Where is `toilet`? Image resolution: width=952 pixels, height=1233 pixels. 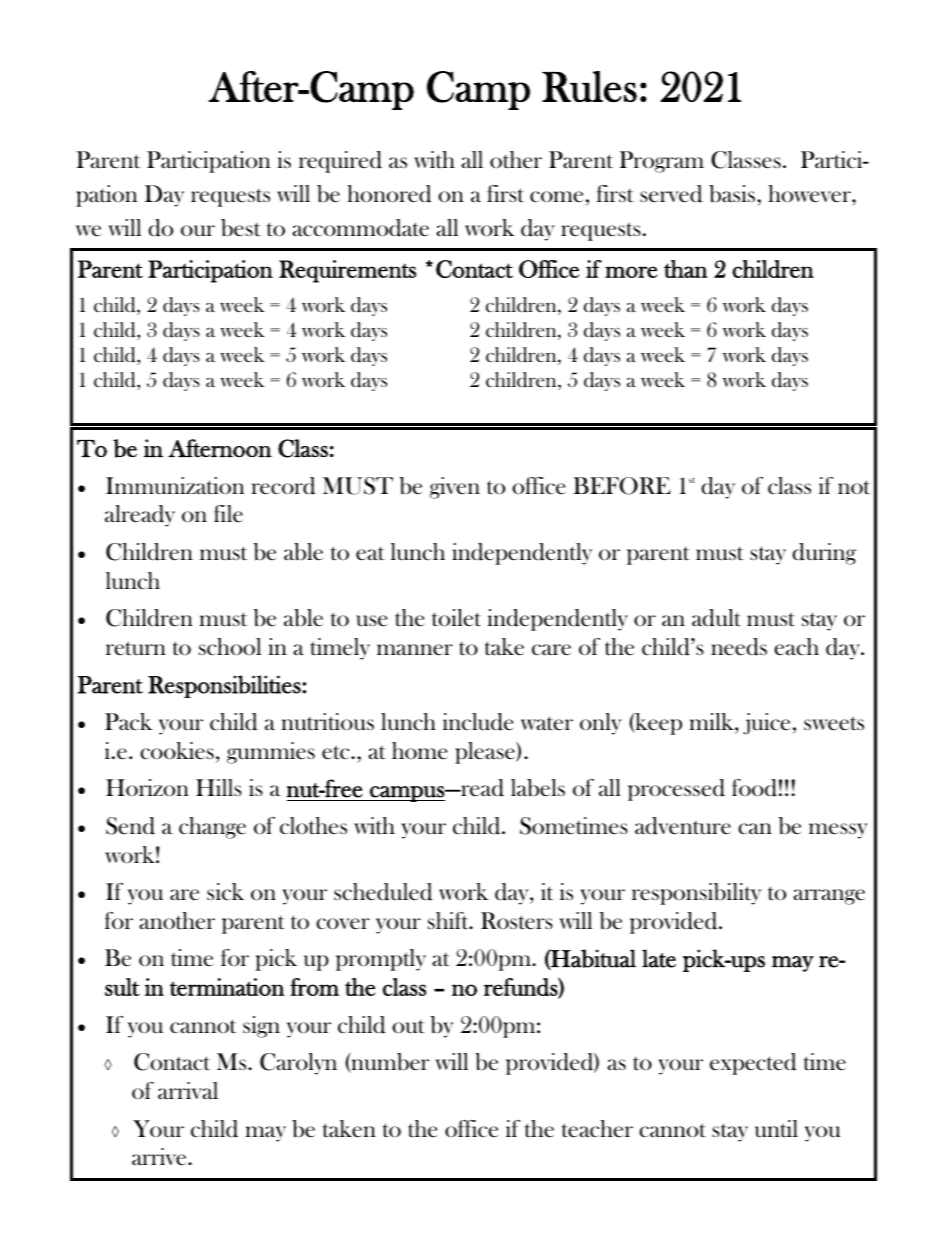
toilet is located at coordinates (456, 618).
